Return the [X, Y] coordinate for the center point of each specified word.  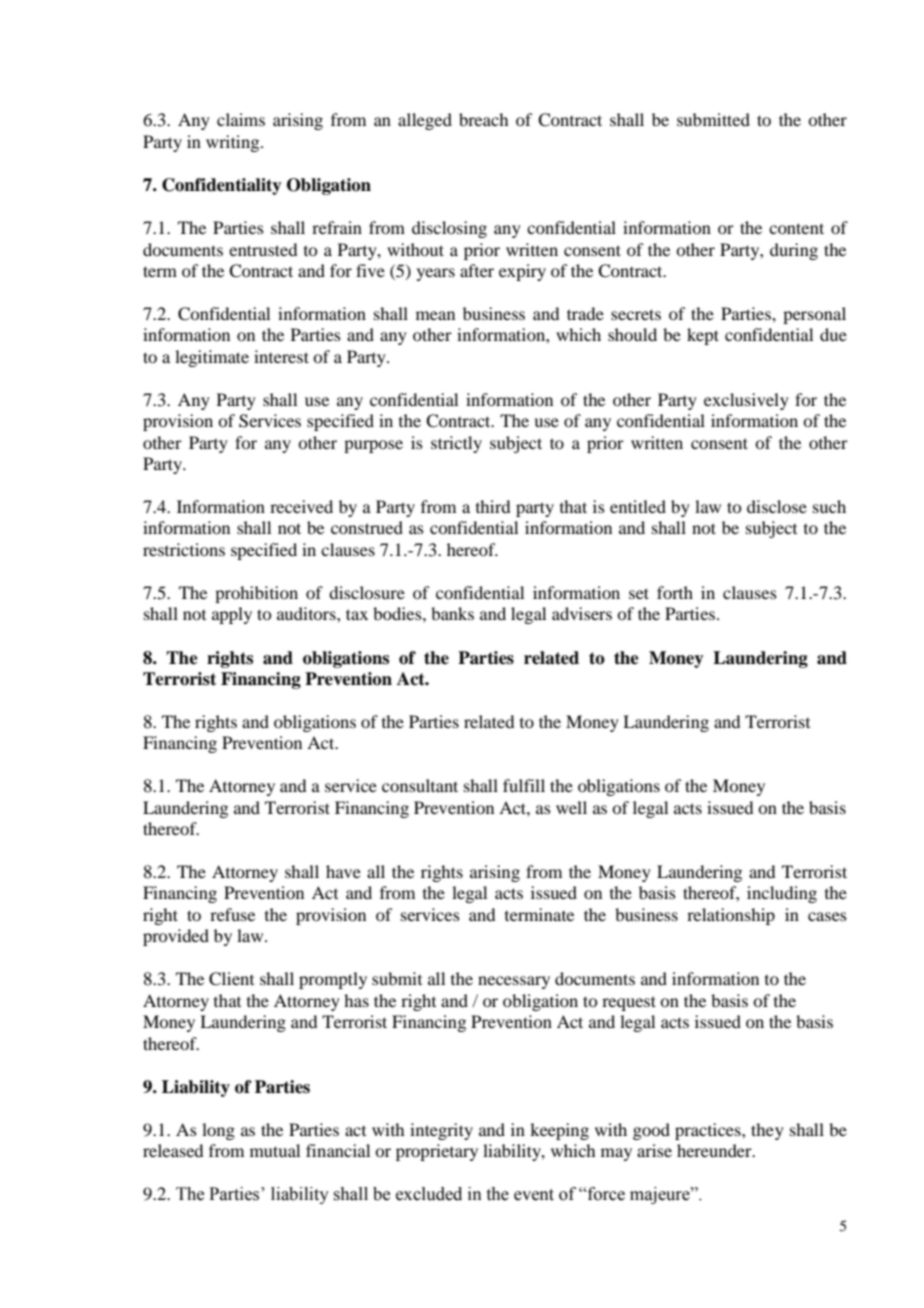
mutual [275, 1150]
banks [452, 613]
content [796, 228]
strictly [456, 444]
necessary [514, 982]
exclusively [746, 401]
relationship [731, 916]
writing [234, 143]
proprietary [437, 1152]
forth [675, 592]
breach [483, 119]
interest [281, 356]
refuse [232, 914]
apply [232, 615]
